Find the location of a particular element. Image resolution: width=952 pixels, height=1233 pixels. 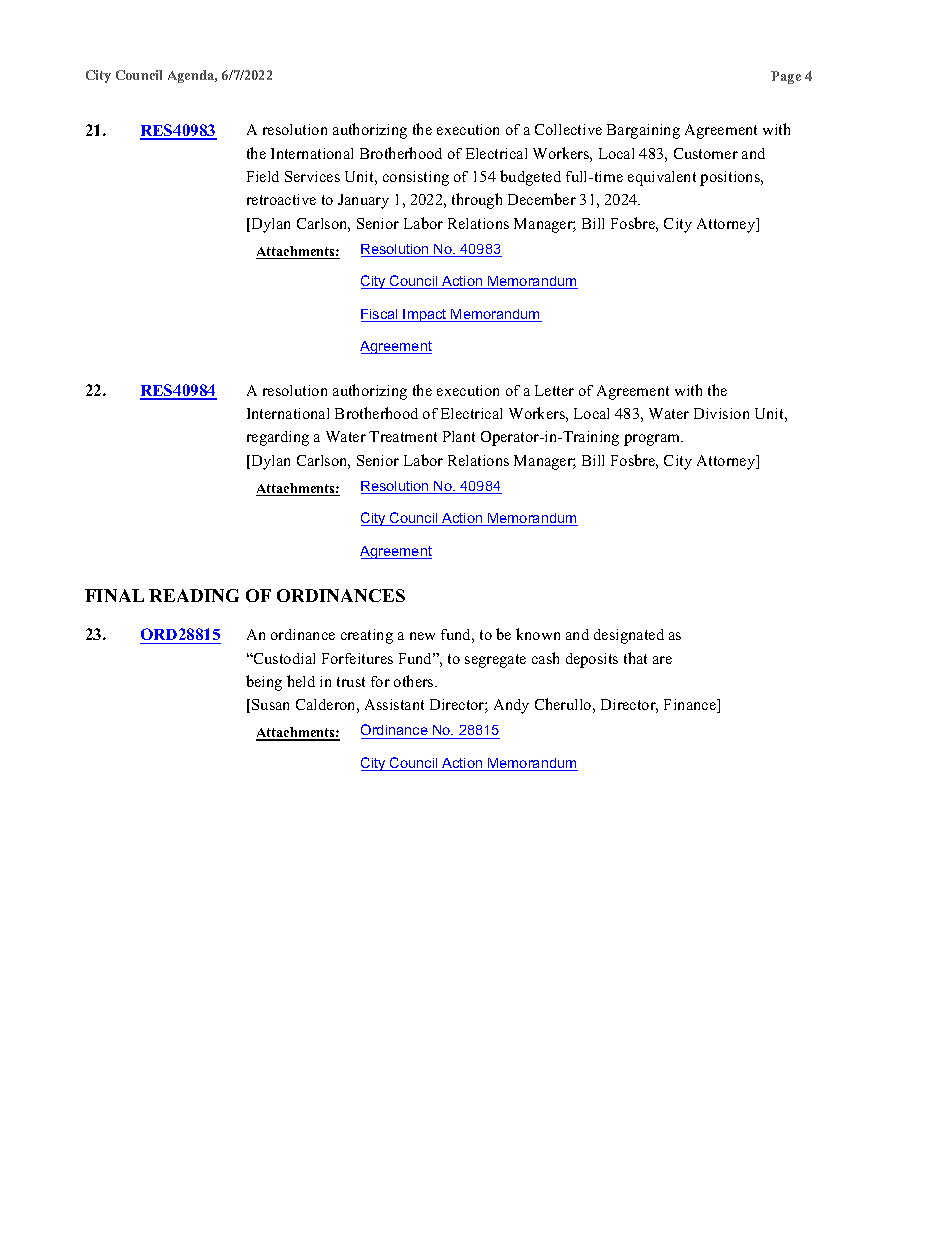

regarding is located at coordinates (278, 438).
